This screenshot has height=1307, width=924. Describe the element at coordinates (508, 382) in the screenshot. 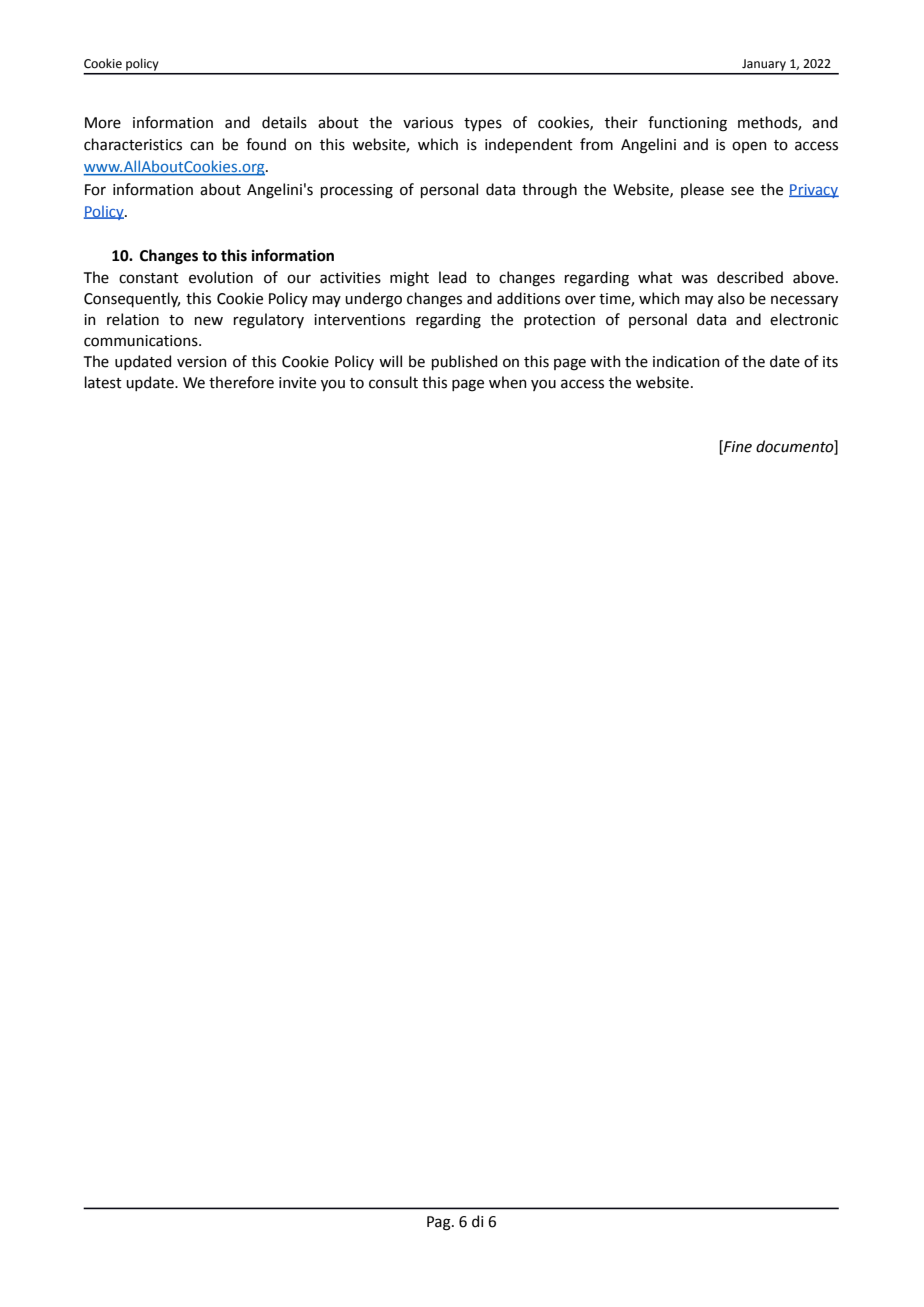

I see `when` at that location.
